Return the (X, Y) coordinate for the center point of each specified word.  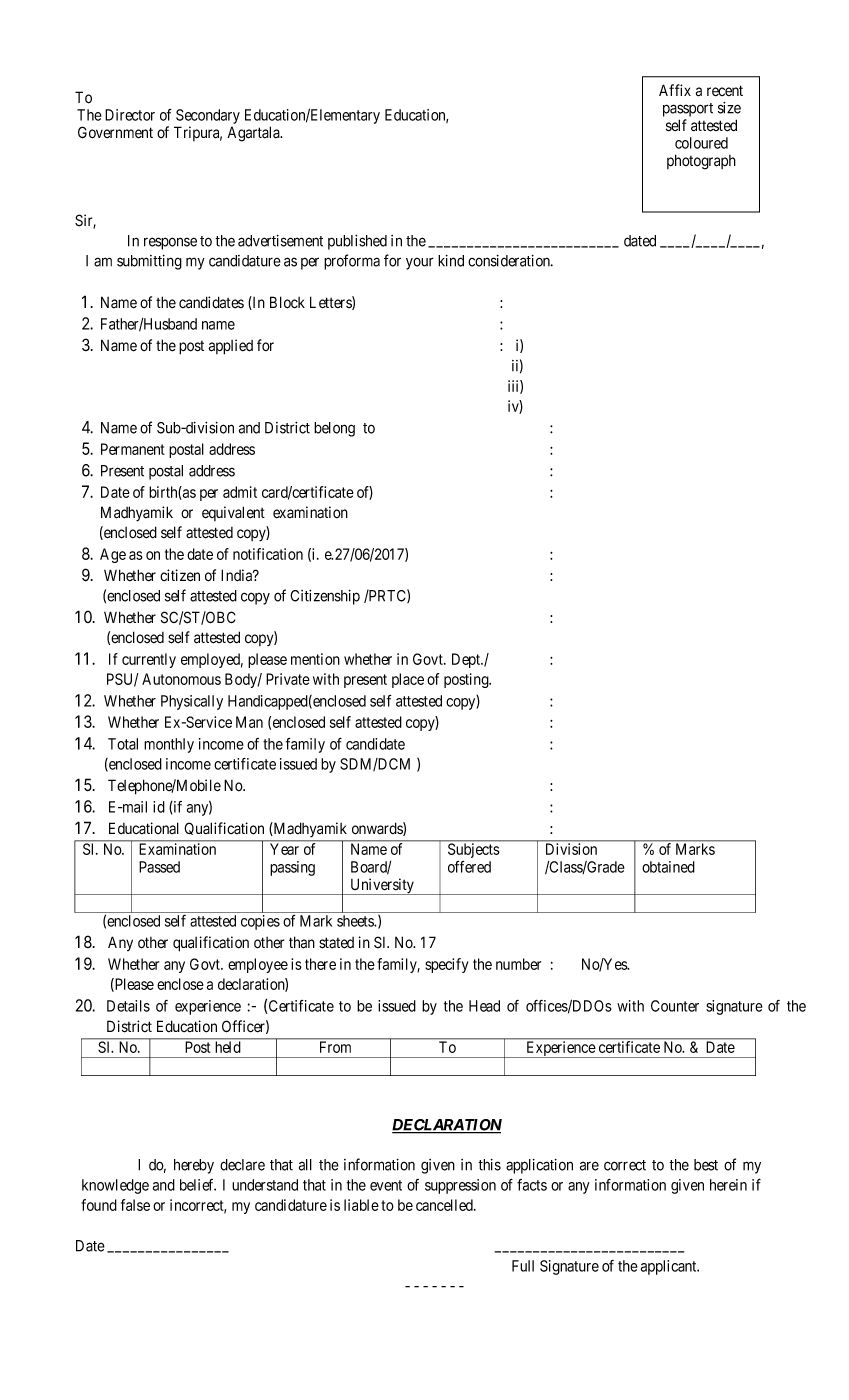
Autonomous (181, 679)
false (135, 1205)
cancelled (445, 1205)
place (408, 680)
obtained (668, 867)
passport (688, 110)
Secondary (208, 116)
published (357, 242)
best (706, 1165)
